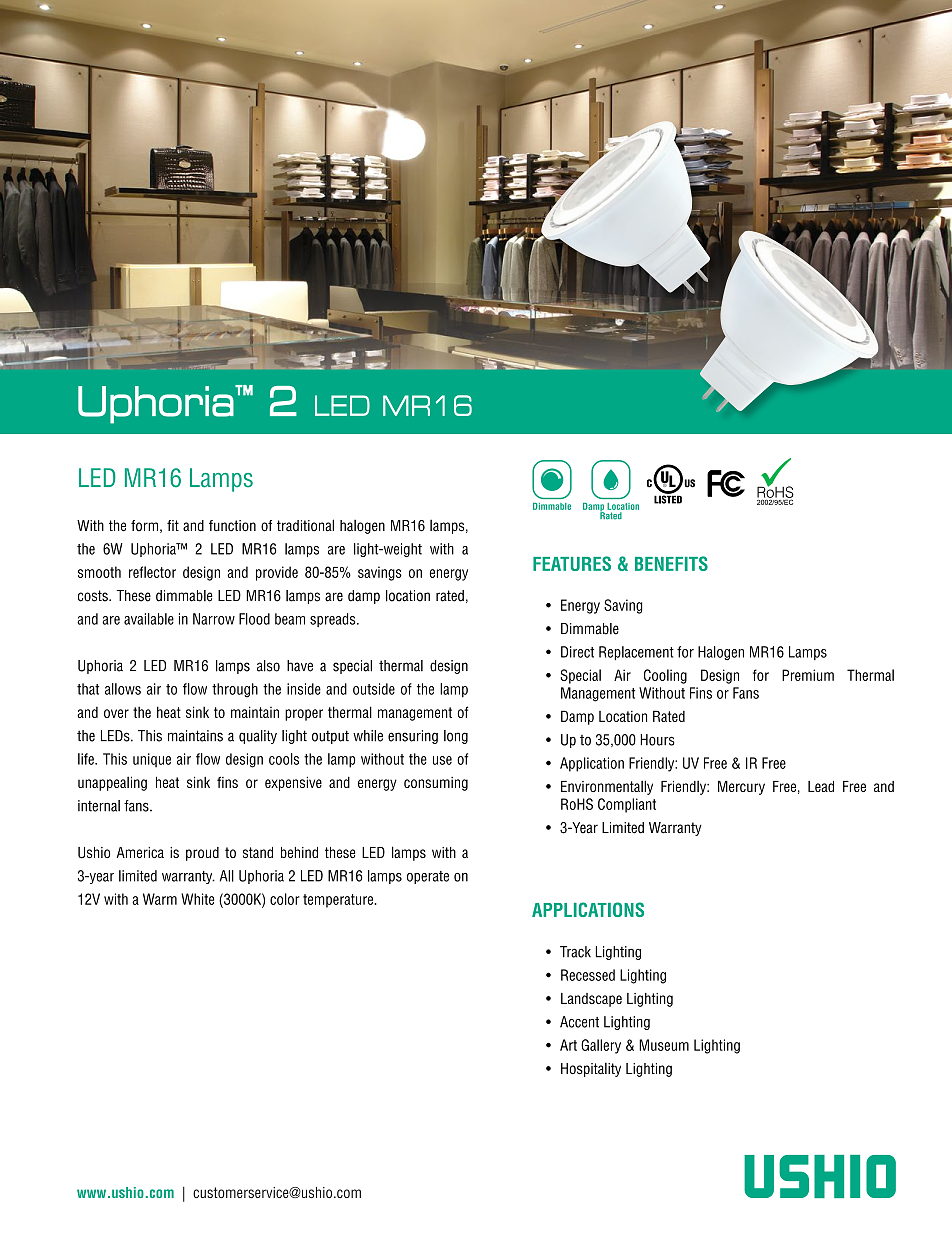 The width and height of the image is (952, 1233). I want to click on BENEFITS, so click(671, 563).
